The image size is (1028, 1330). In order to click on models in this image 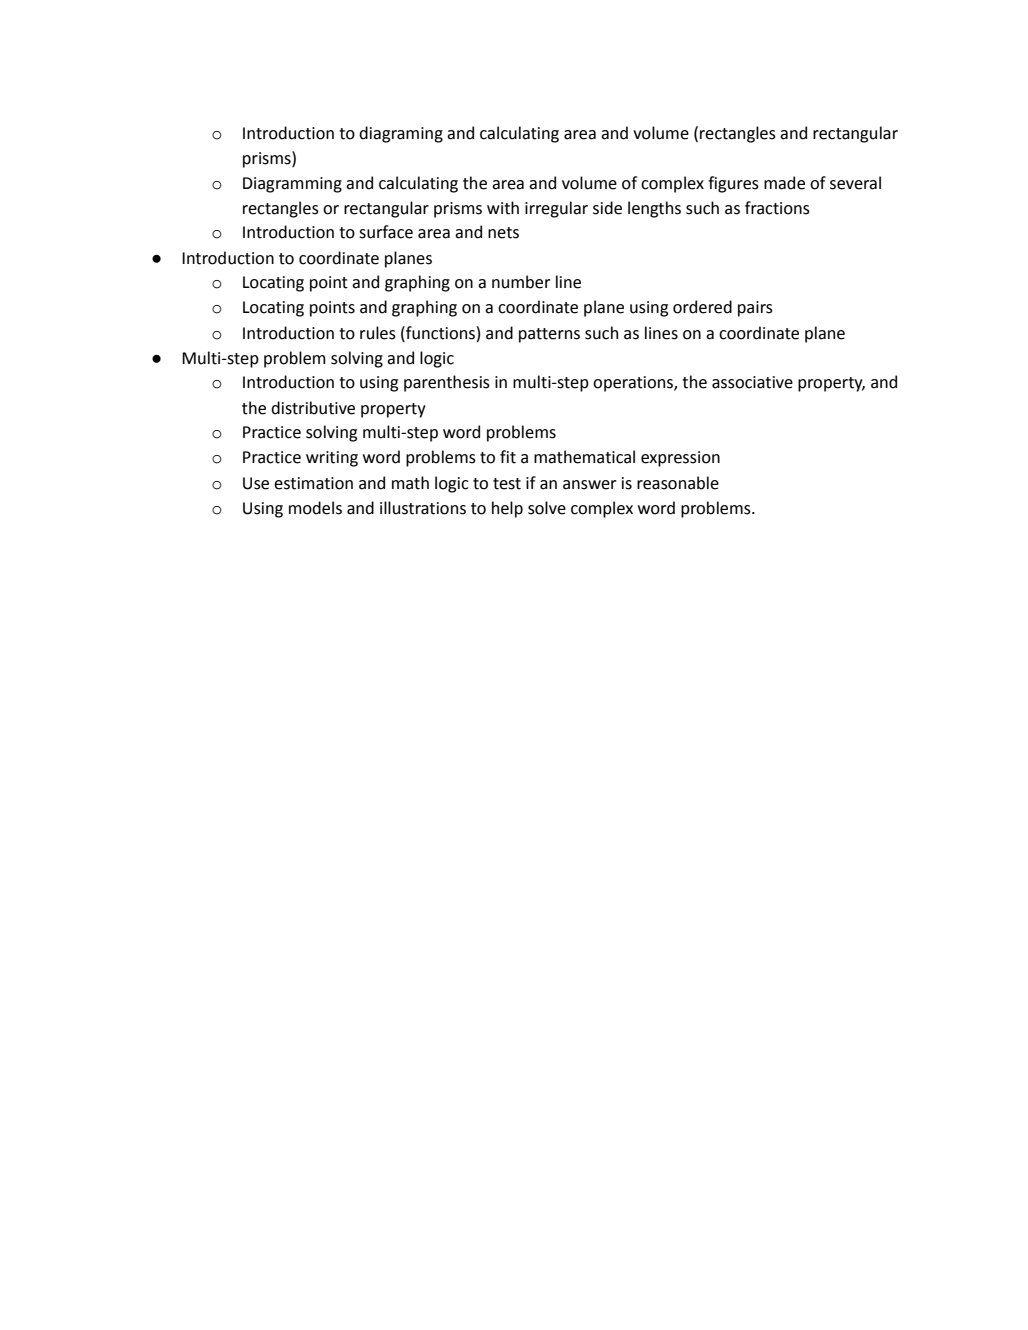, I will do `click(315, 508)`.
